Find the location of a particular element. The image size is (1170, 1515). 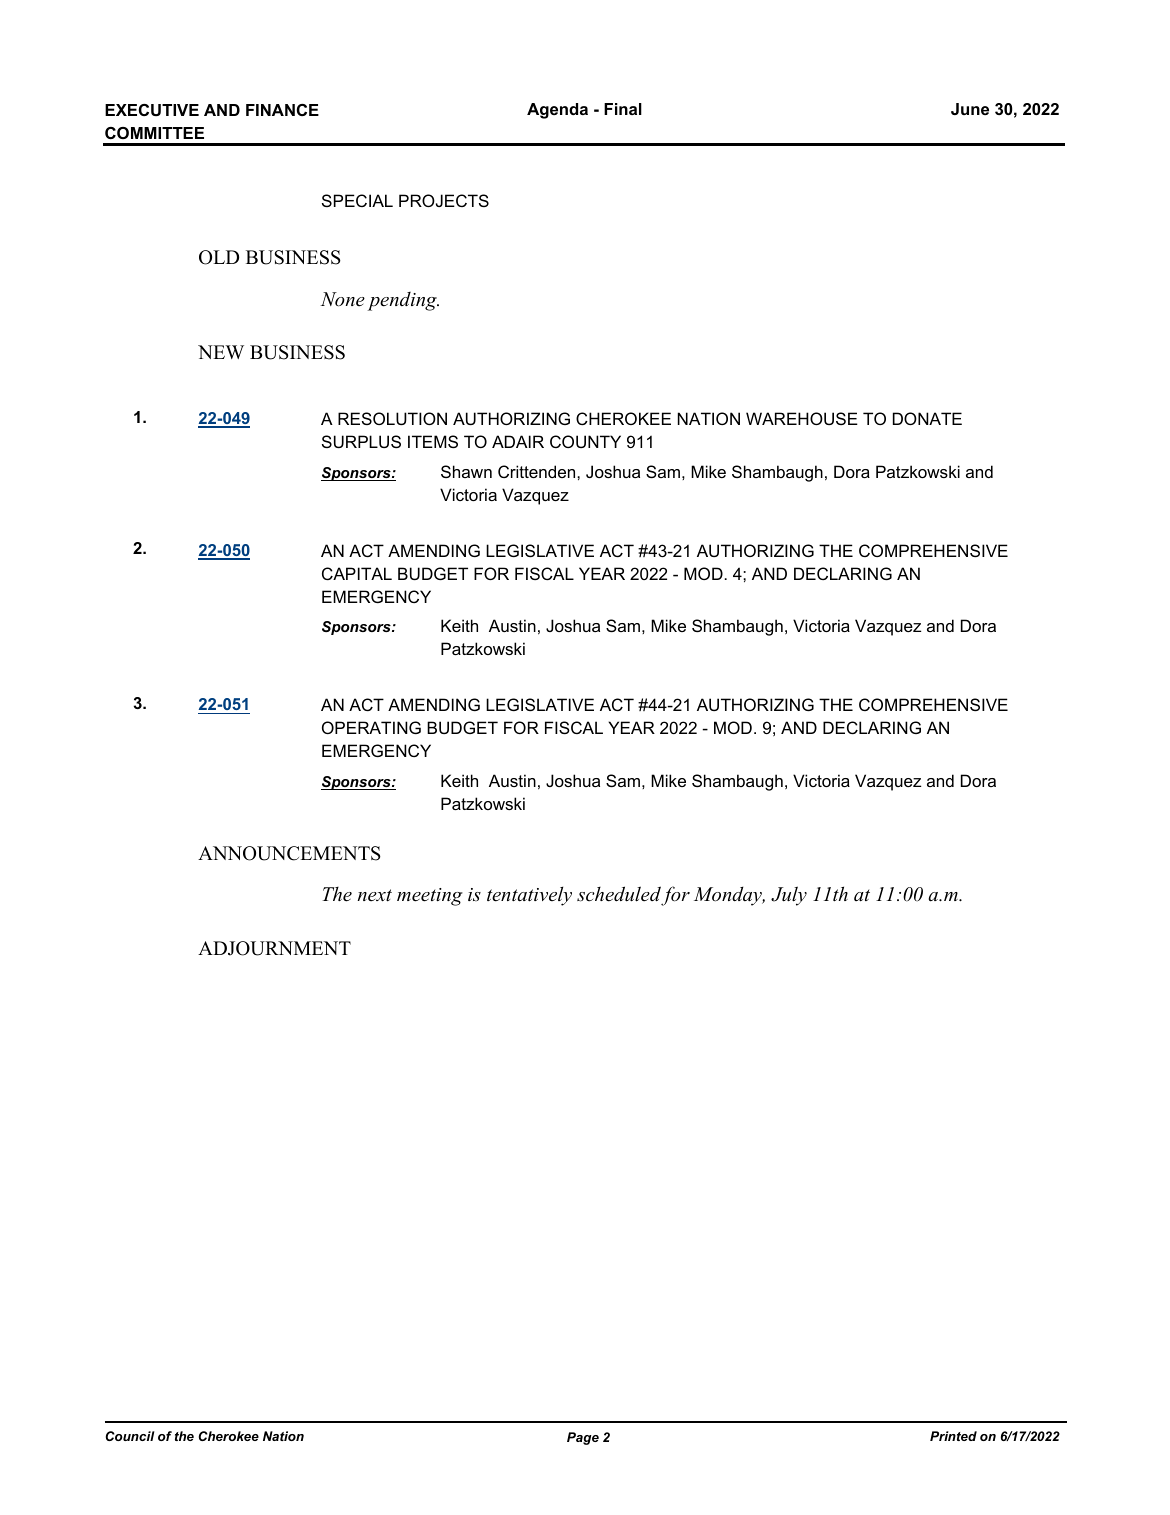

FINANCE is located at coordinates (282, 110).
